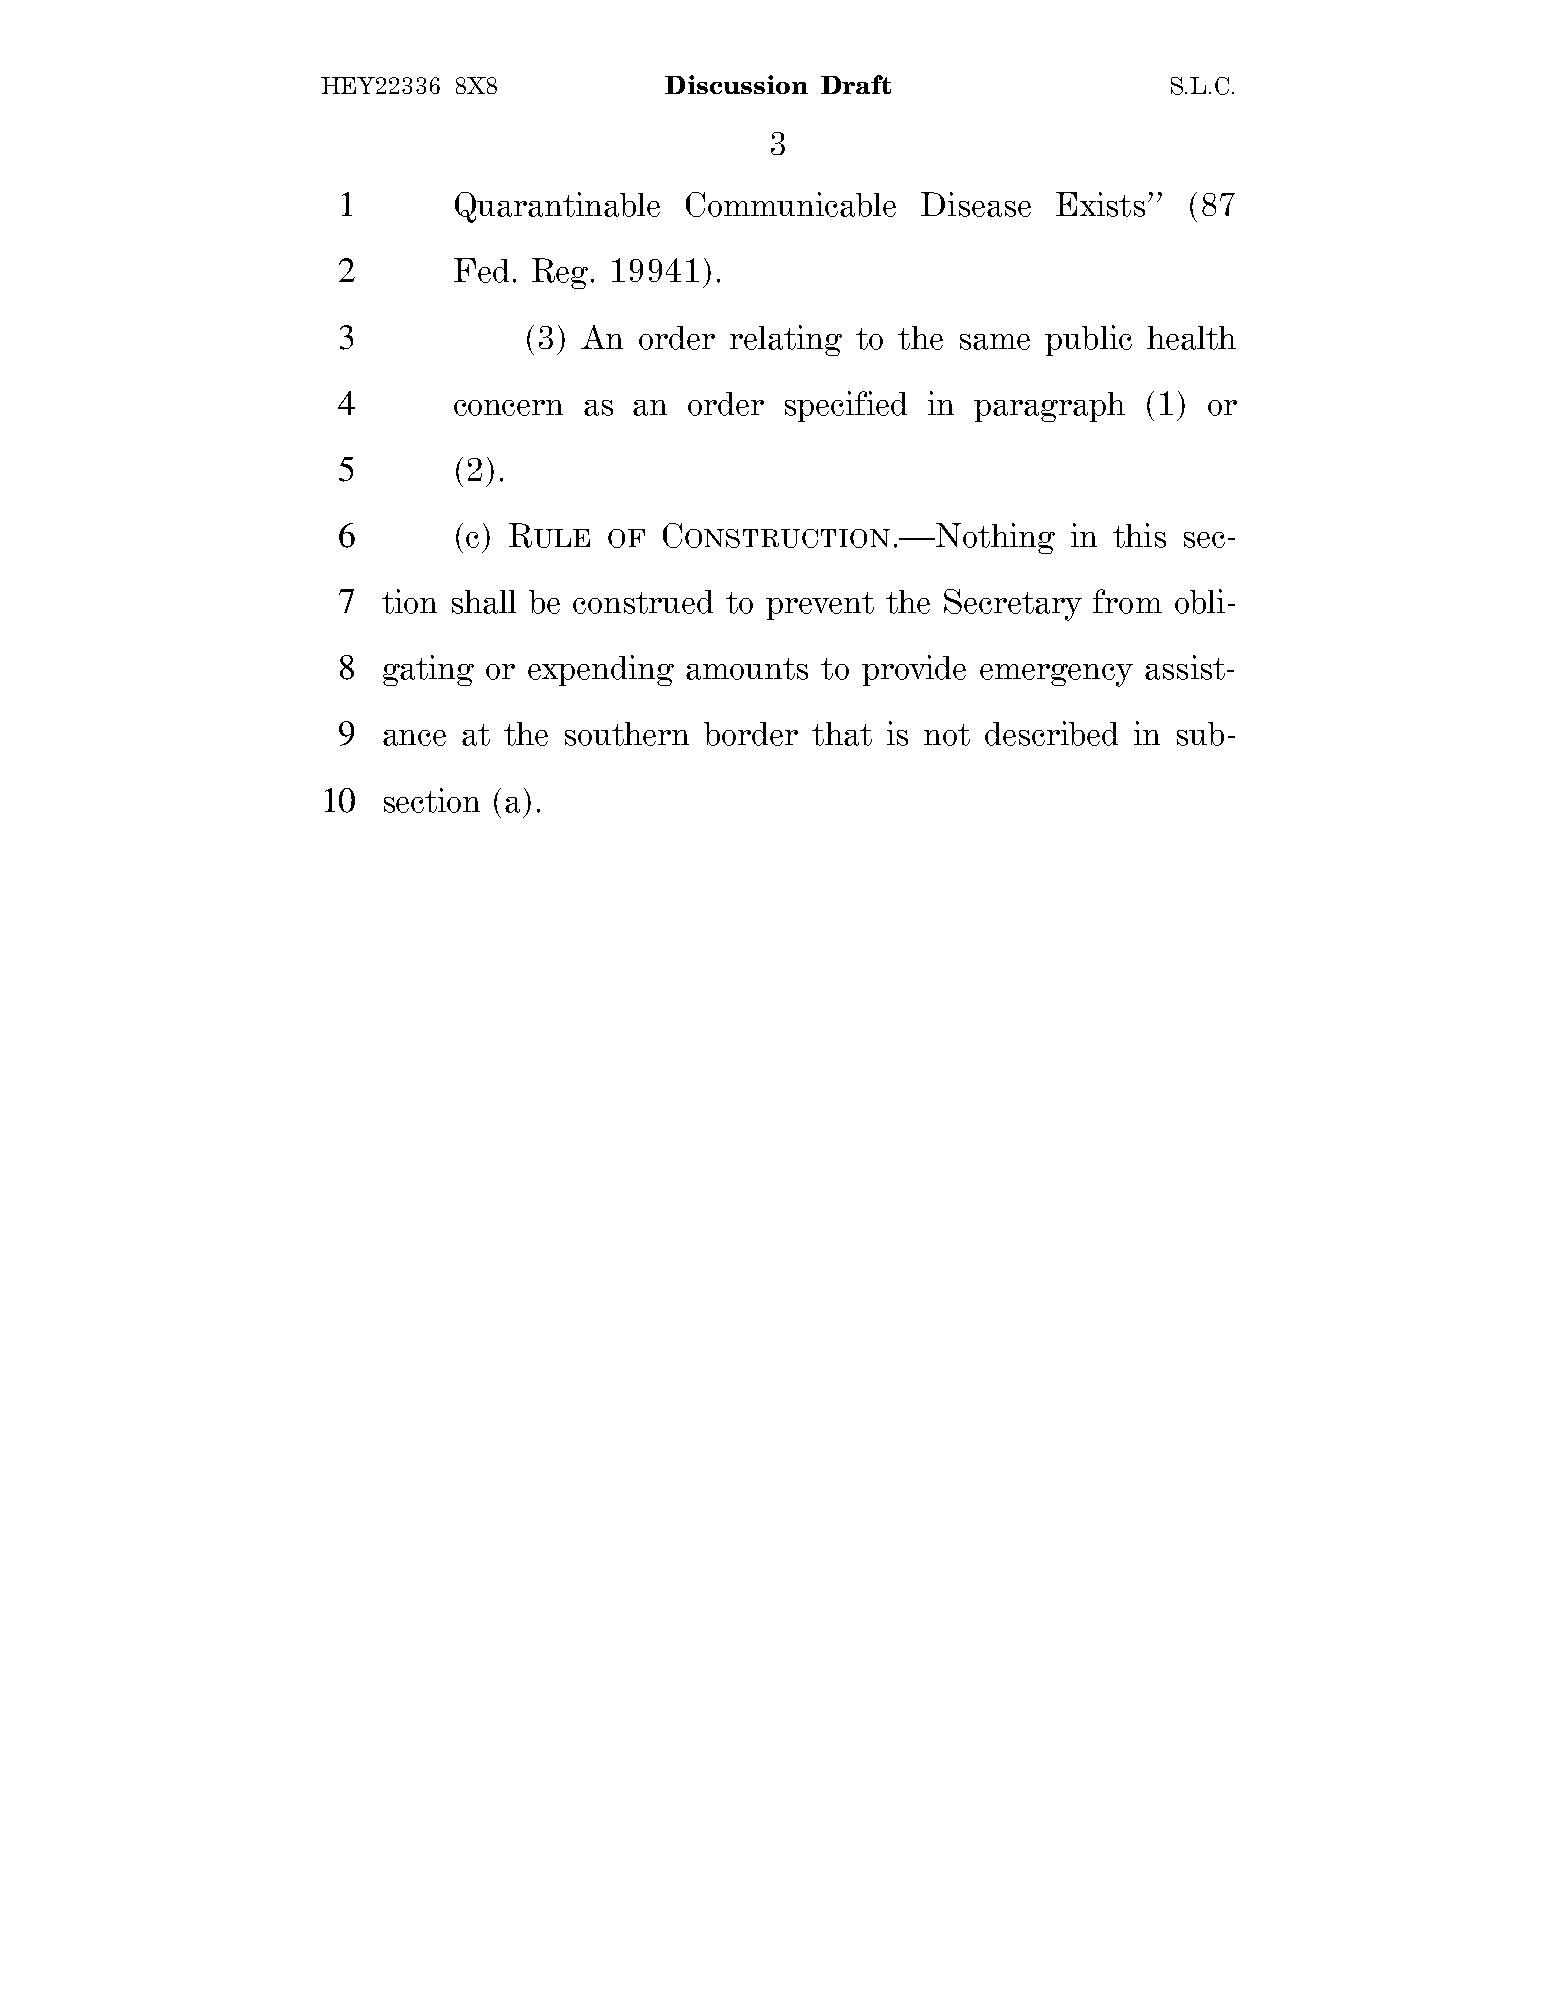  I want to click on prevent, so click(820, 606).
